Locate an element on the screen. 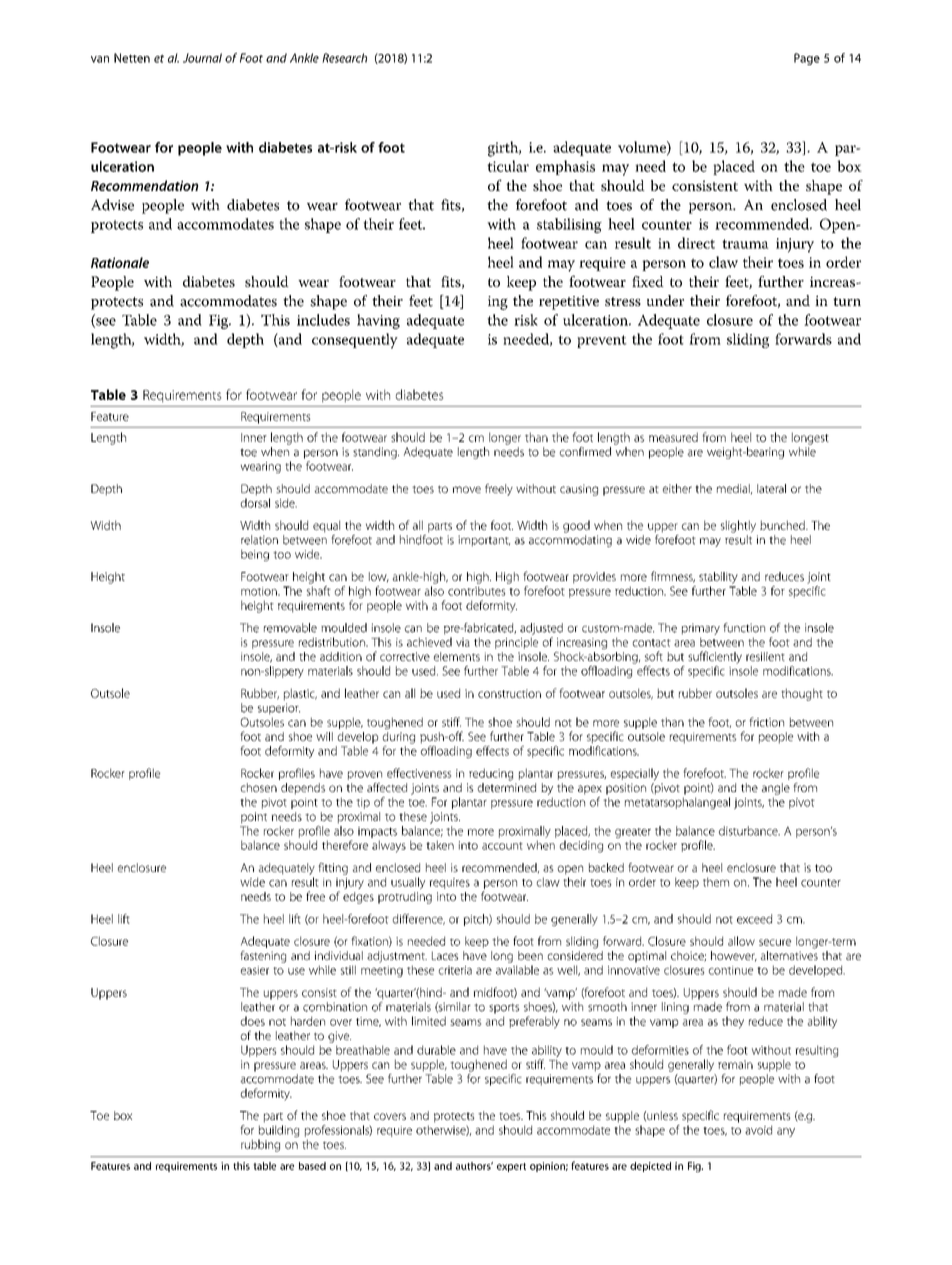  Research is located at coordinates (344, 58).
